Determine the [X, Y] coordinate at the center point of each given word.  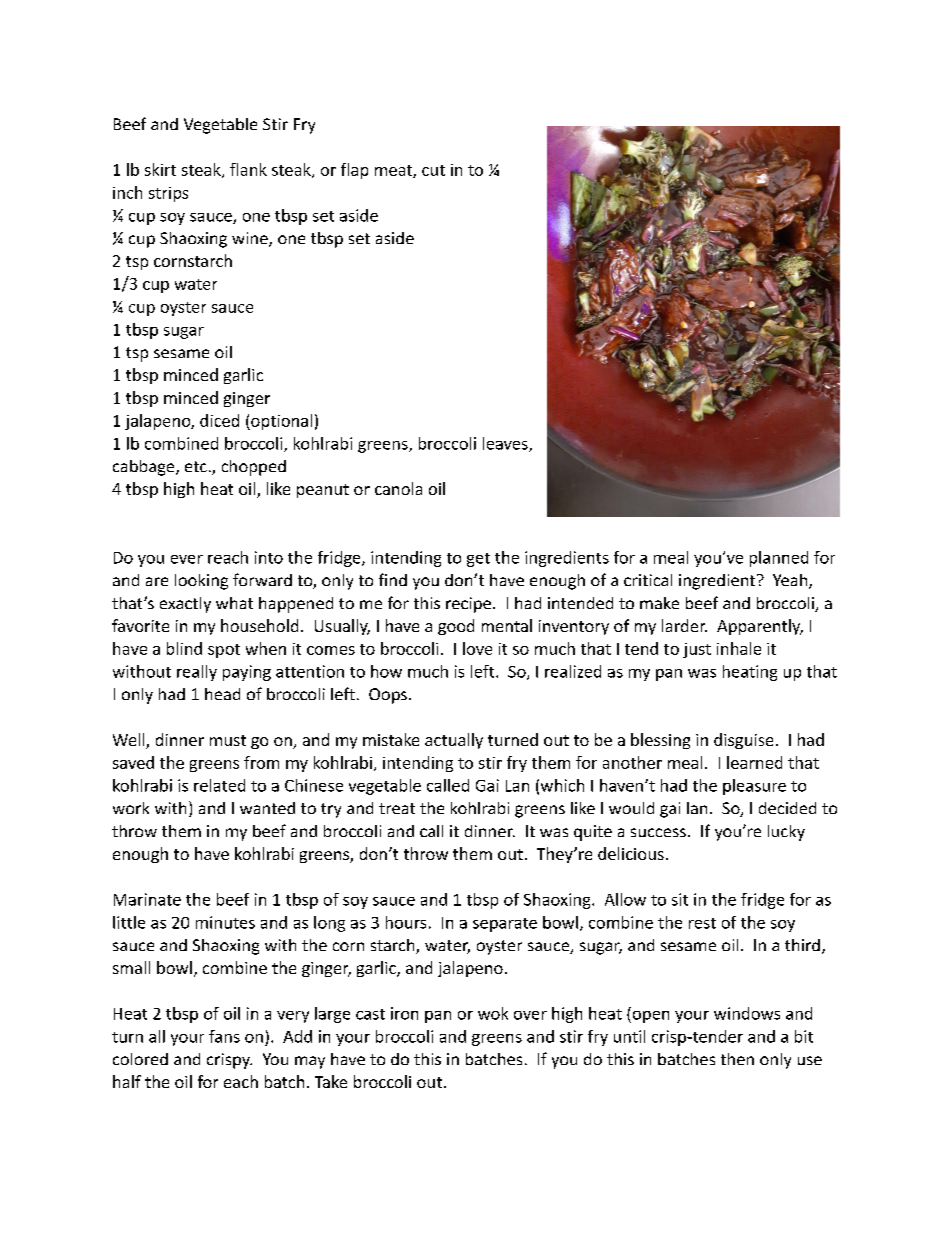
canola [398, 488]
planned [779, 559]
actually [454, 741]
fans [224, 1036]
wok [493, 1013]
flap [354, 171]
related [219, 785]
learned [754, 762]
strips [168, 194]
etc [196, 466]
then [737, 1059]
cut [433, 170]
